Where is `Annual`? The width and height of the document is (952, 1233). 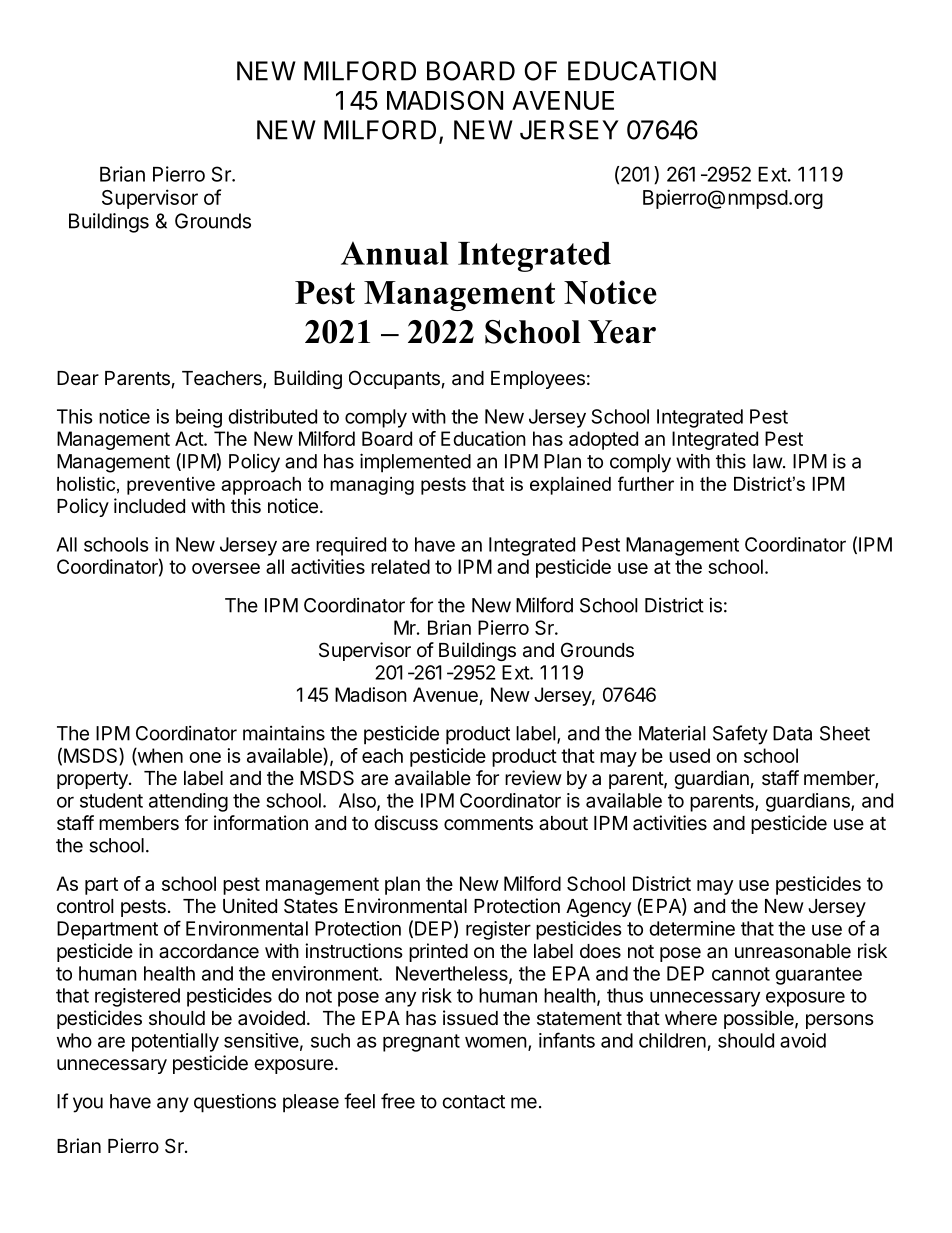
Annual is located at coordinates (395, 253).
